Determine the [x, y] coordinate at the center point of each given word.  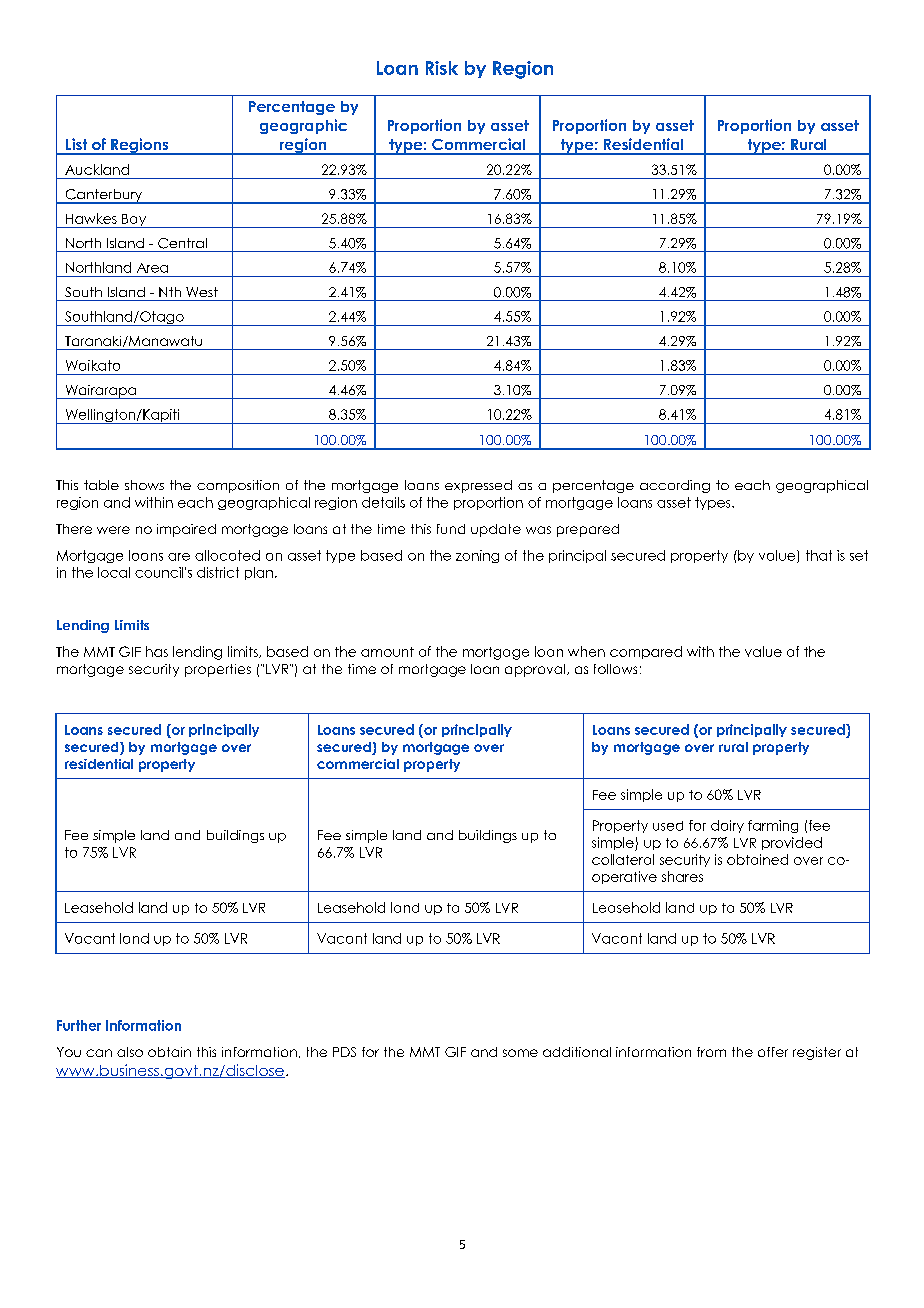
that [819, 555]
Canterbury [103, 196]
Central [182, 243]
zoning [477, 556]
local [114, 572]
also [130, 1052]
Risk [442, 68]
